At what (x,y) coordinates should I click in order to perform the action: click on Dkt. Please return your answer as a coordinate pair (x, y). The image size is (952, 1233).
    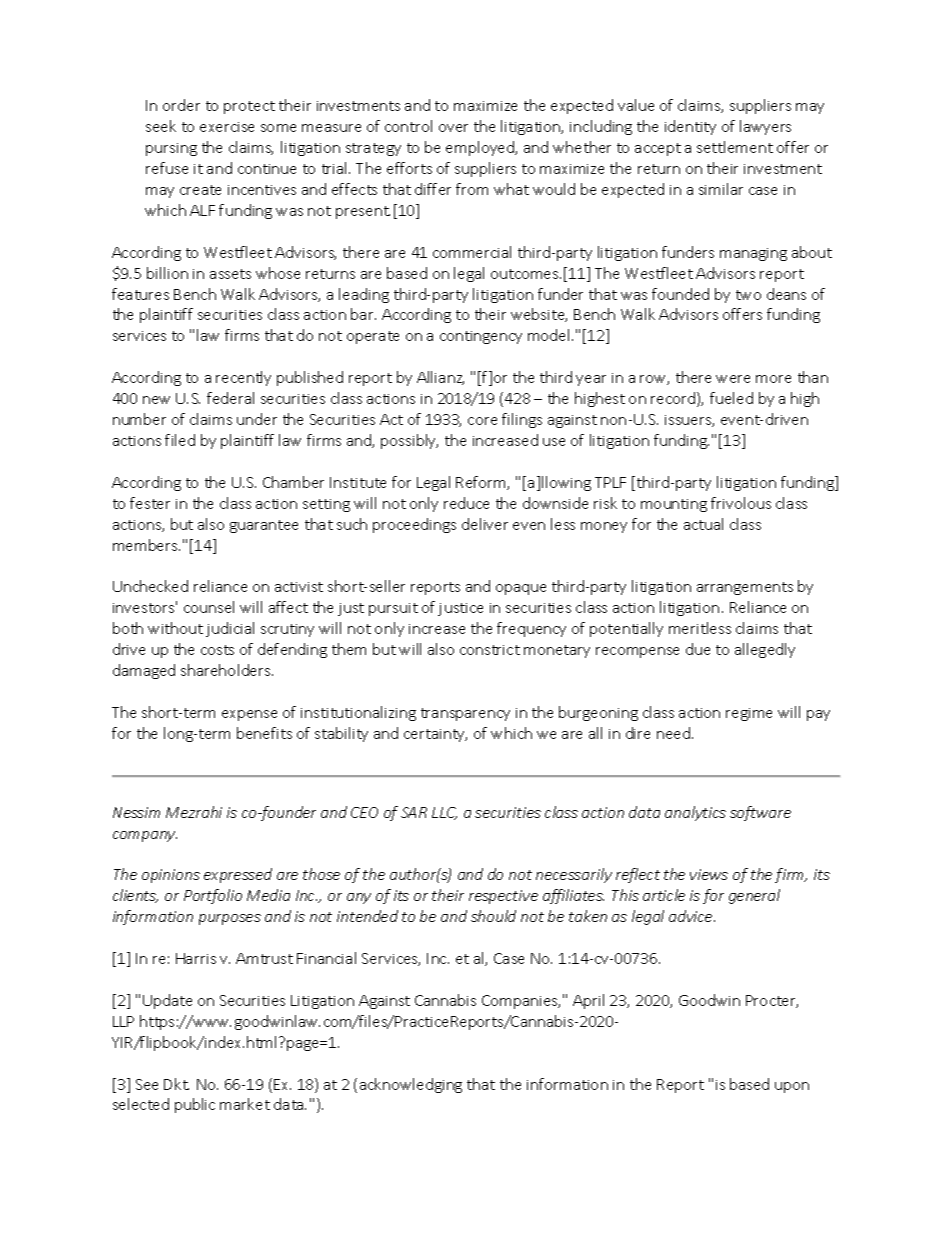
    Looking at the image, I should click on (176, 1084).
